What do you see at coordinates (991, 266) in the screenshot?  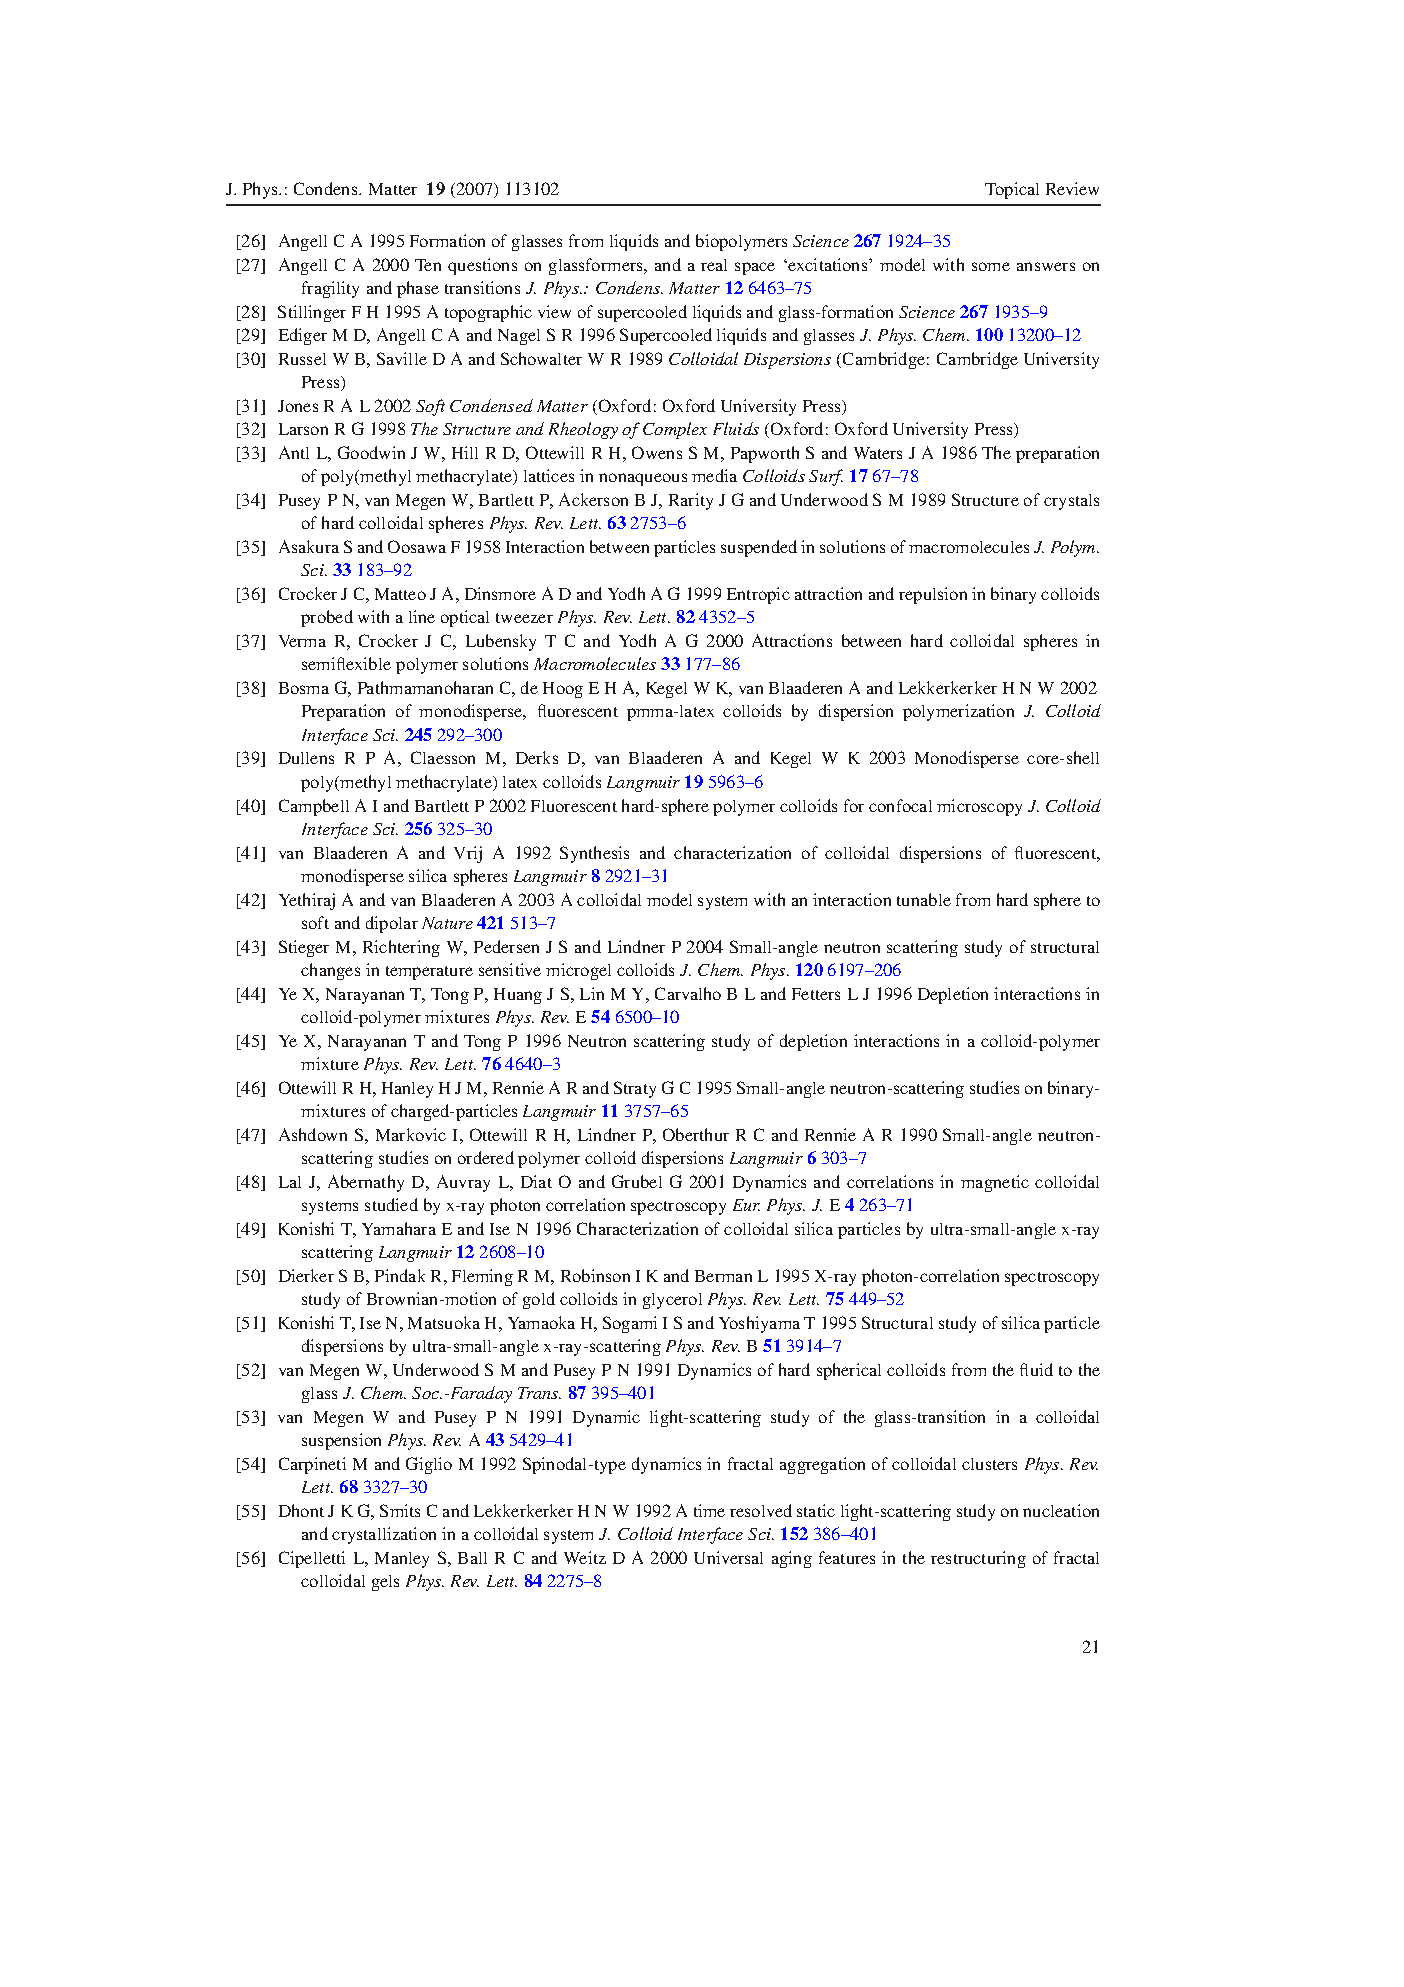 I see `some` at bounding box center [991, 266].
